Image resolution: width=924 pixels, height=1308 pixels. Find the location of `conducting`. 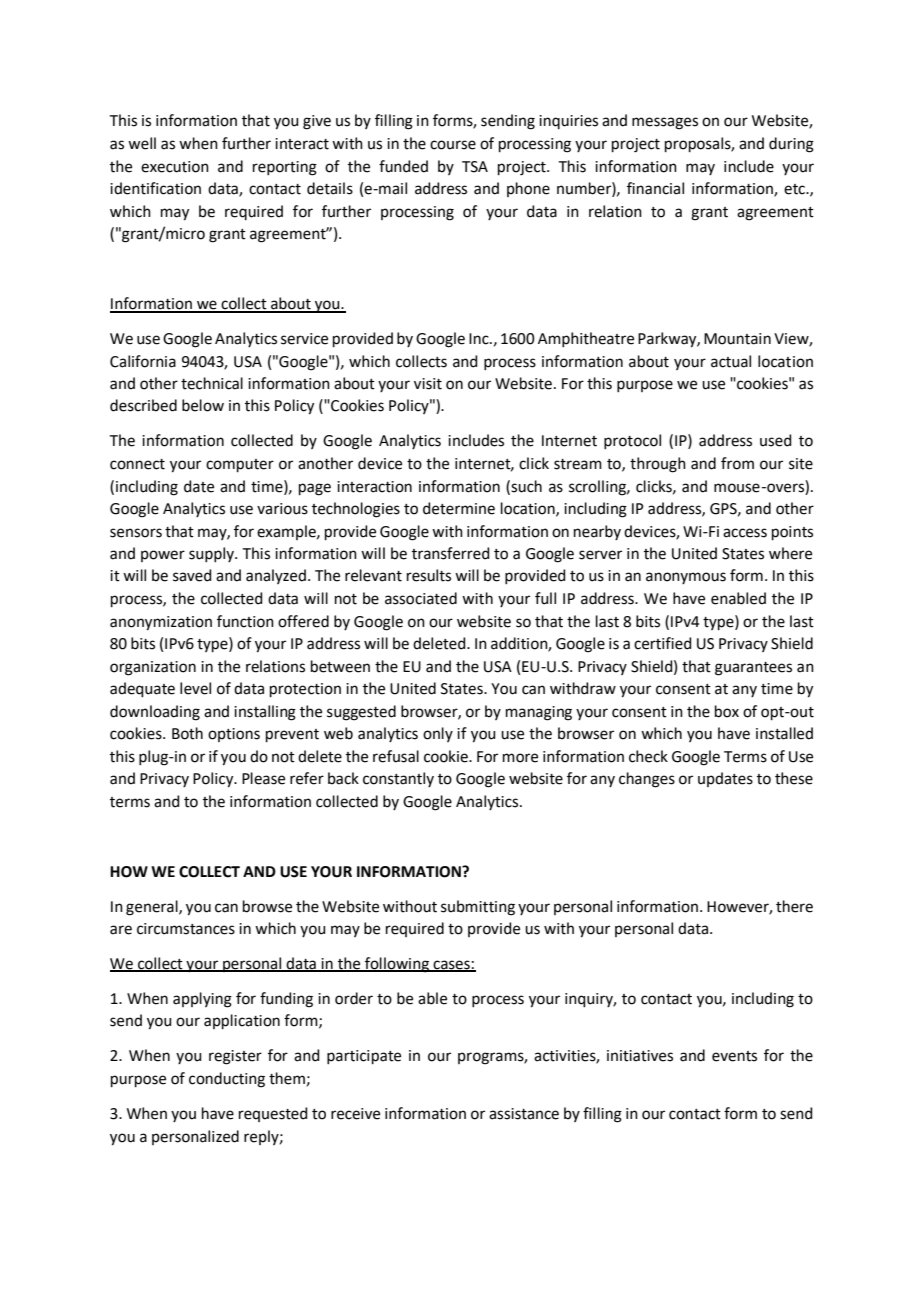

conducting is located at coordinates (227, 1080).
